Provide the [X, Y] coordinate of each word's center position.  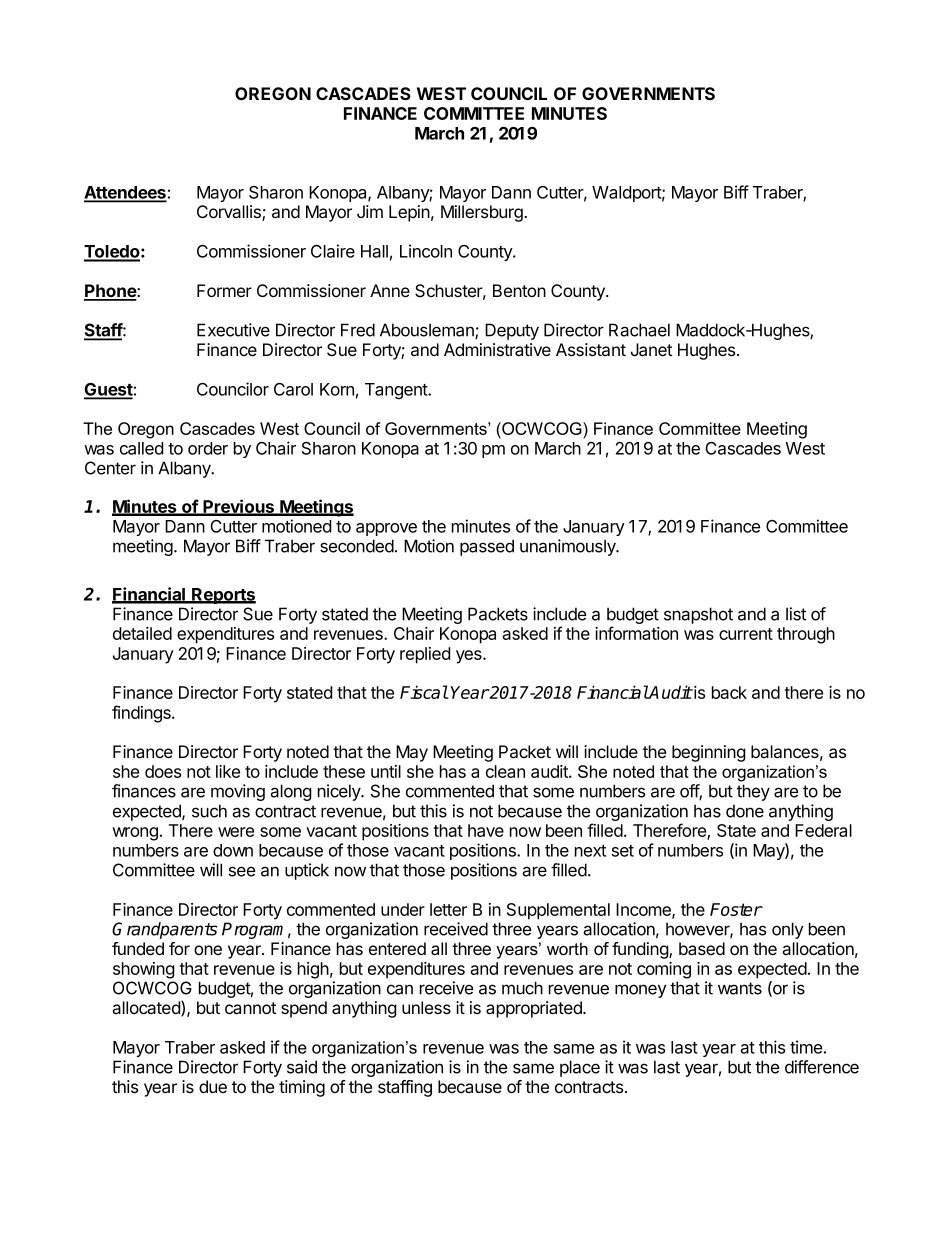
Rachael [639, 330]
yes [470, 657]
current [746, 634]
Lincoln [426, 251]
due [213, 1086]
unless [426, 1007]
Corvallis [230, 213]
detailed [142, 633]
